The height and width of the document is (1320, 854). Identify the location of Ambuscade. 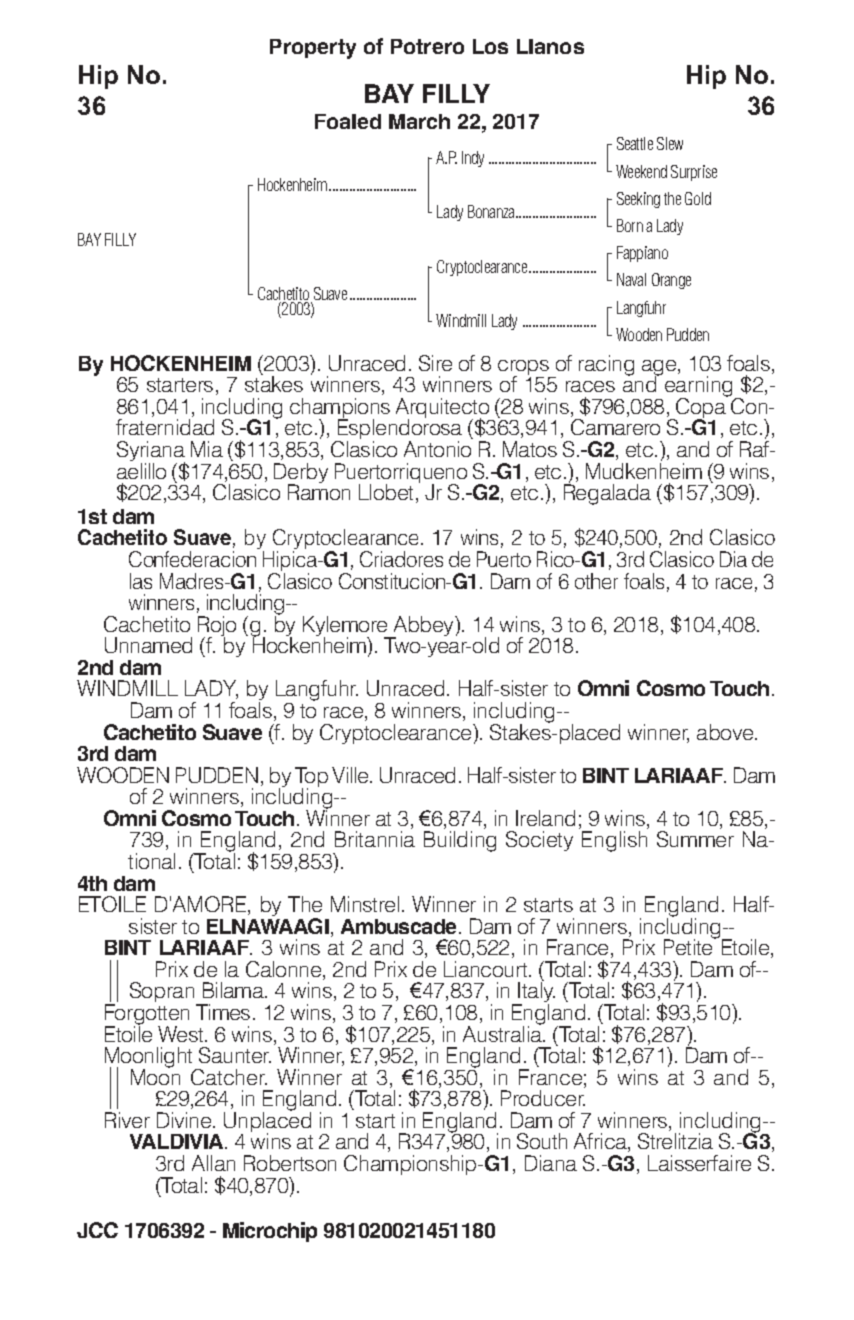
(400, 926).
